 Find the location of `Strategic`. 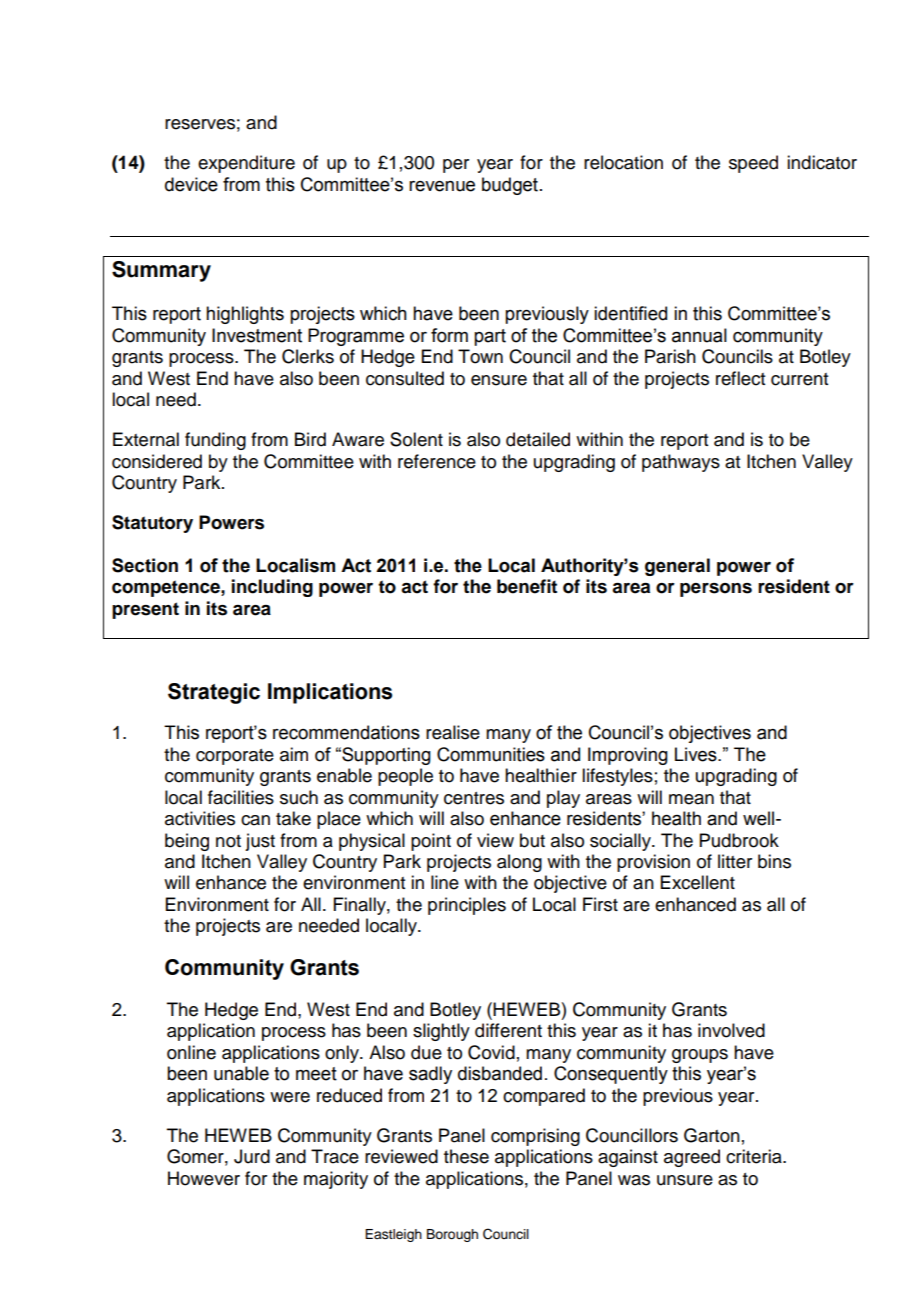

Strategic is located at coordinates (214, 693).
